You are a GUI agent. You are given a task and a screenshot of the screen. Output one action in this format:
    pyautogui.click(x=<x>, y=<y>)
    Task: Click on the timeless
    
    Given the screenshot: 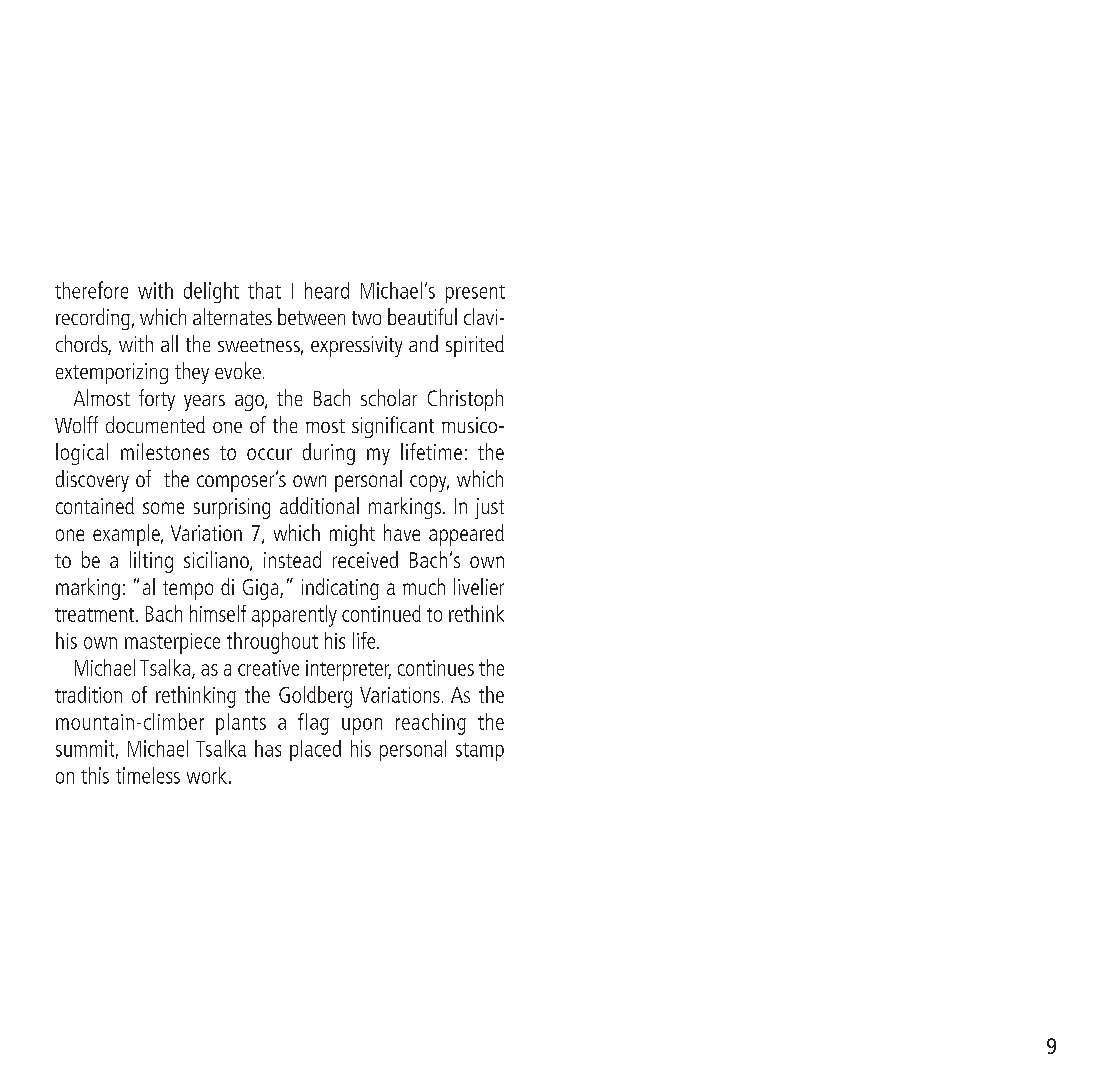 What is the action you would take?
    pyautogui.click(x=148, y=775)
